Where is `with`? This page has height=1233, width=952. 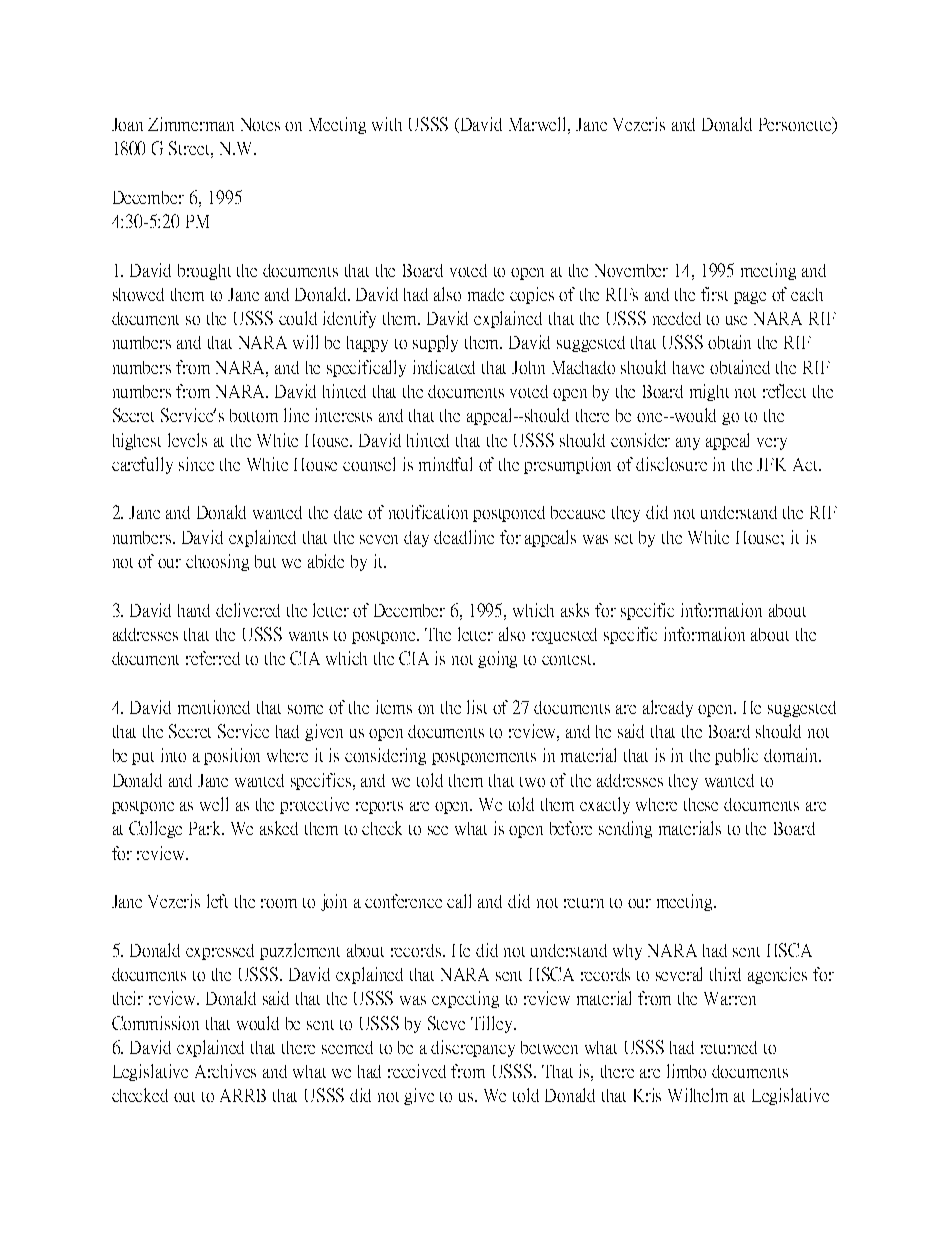 with is located at coordinates (387, 124).
